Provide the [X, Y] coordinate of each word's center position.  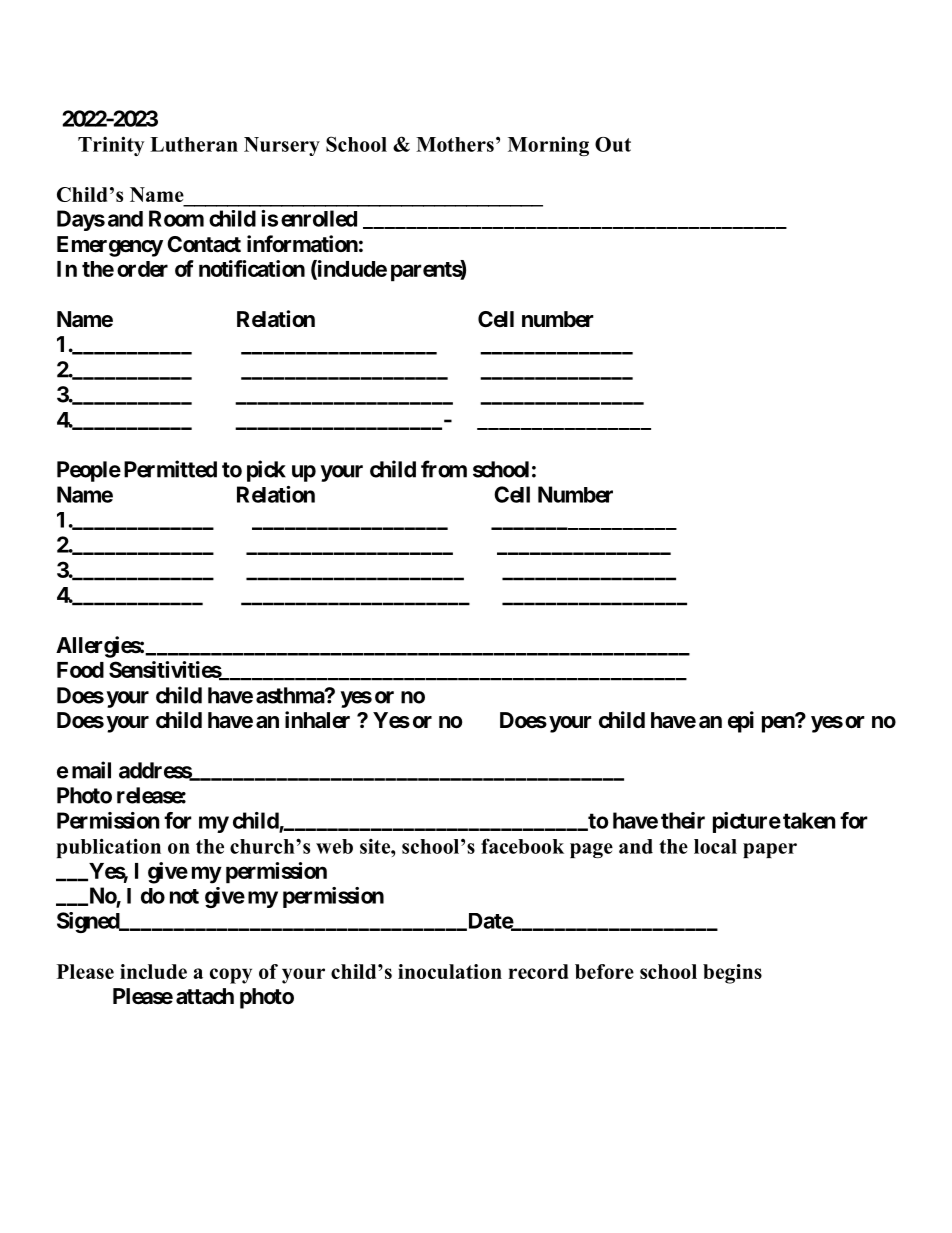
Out [613, 144]
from [444, 469]
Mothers [455, 144]
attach [205, 996]
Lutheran [194, 144]
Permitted [170, 469]
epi [741, 722]
